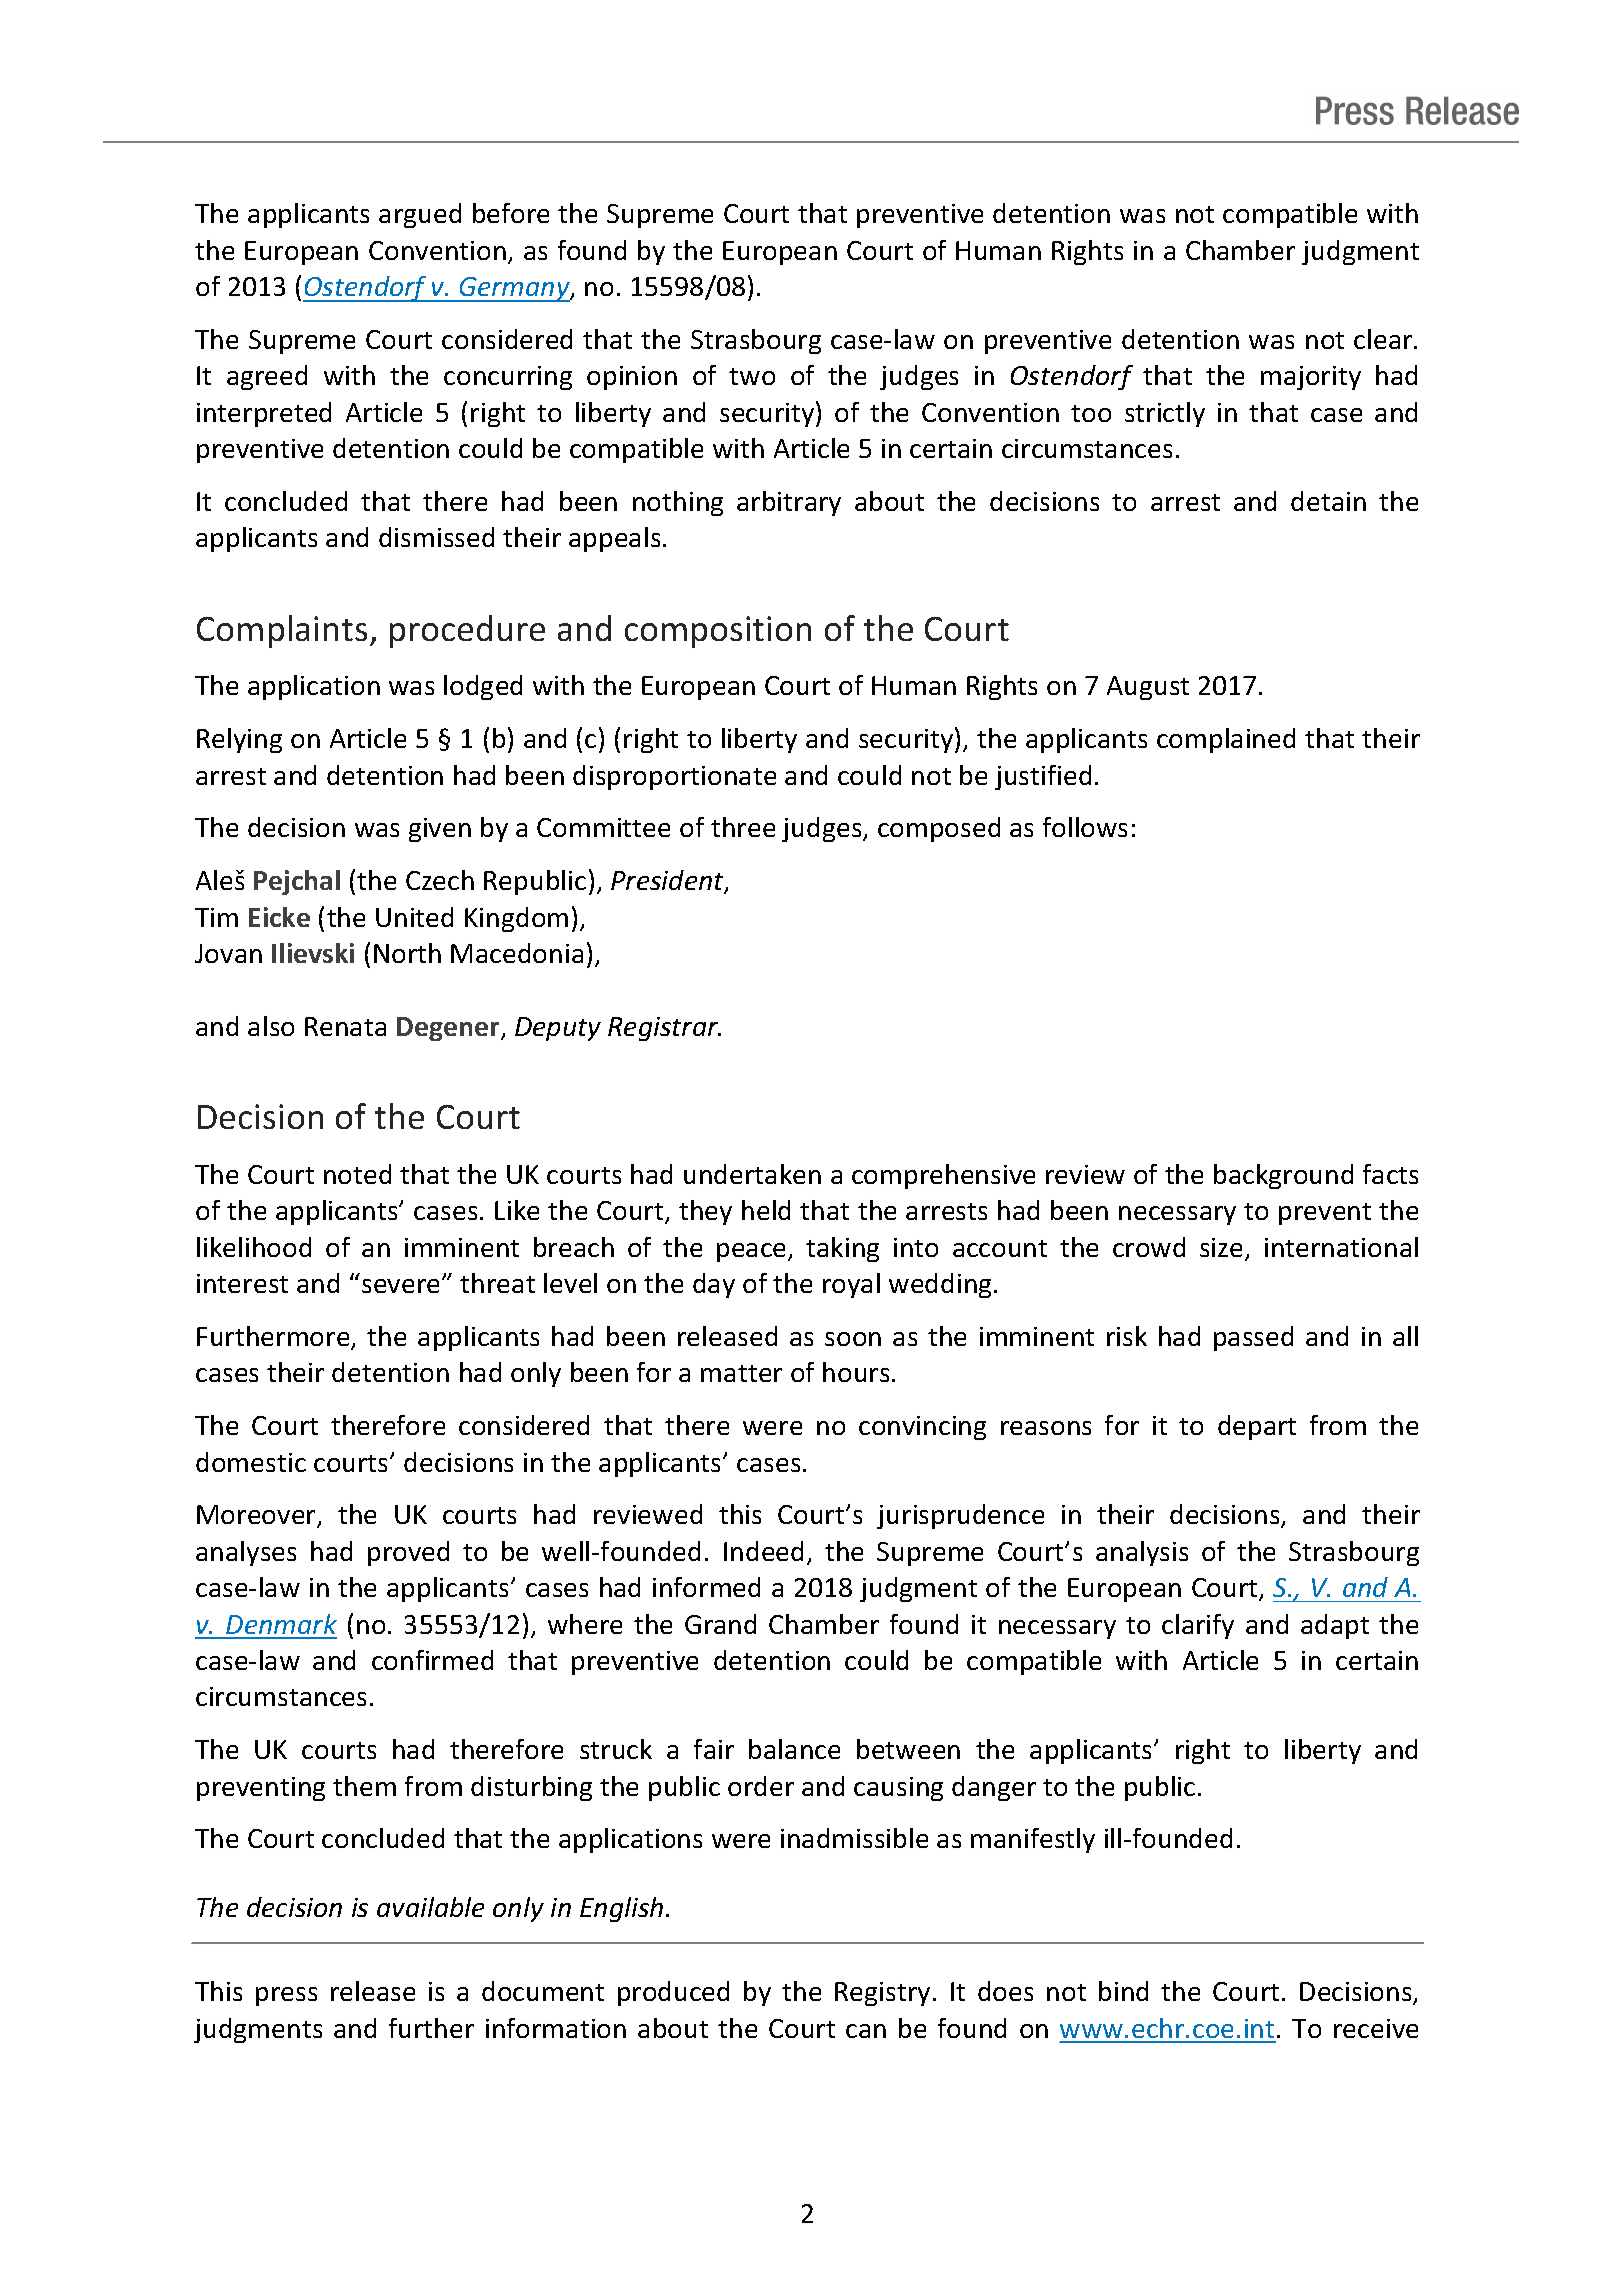 The height and width of the page is (2285, 1616). What do you see at coordinates (286, 1996) in the page?
I see `press` at bounding box center [286, 1996].
